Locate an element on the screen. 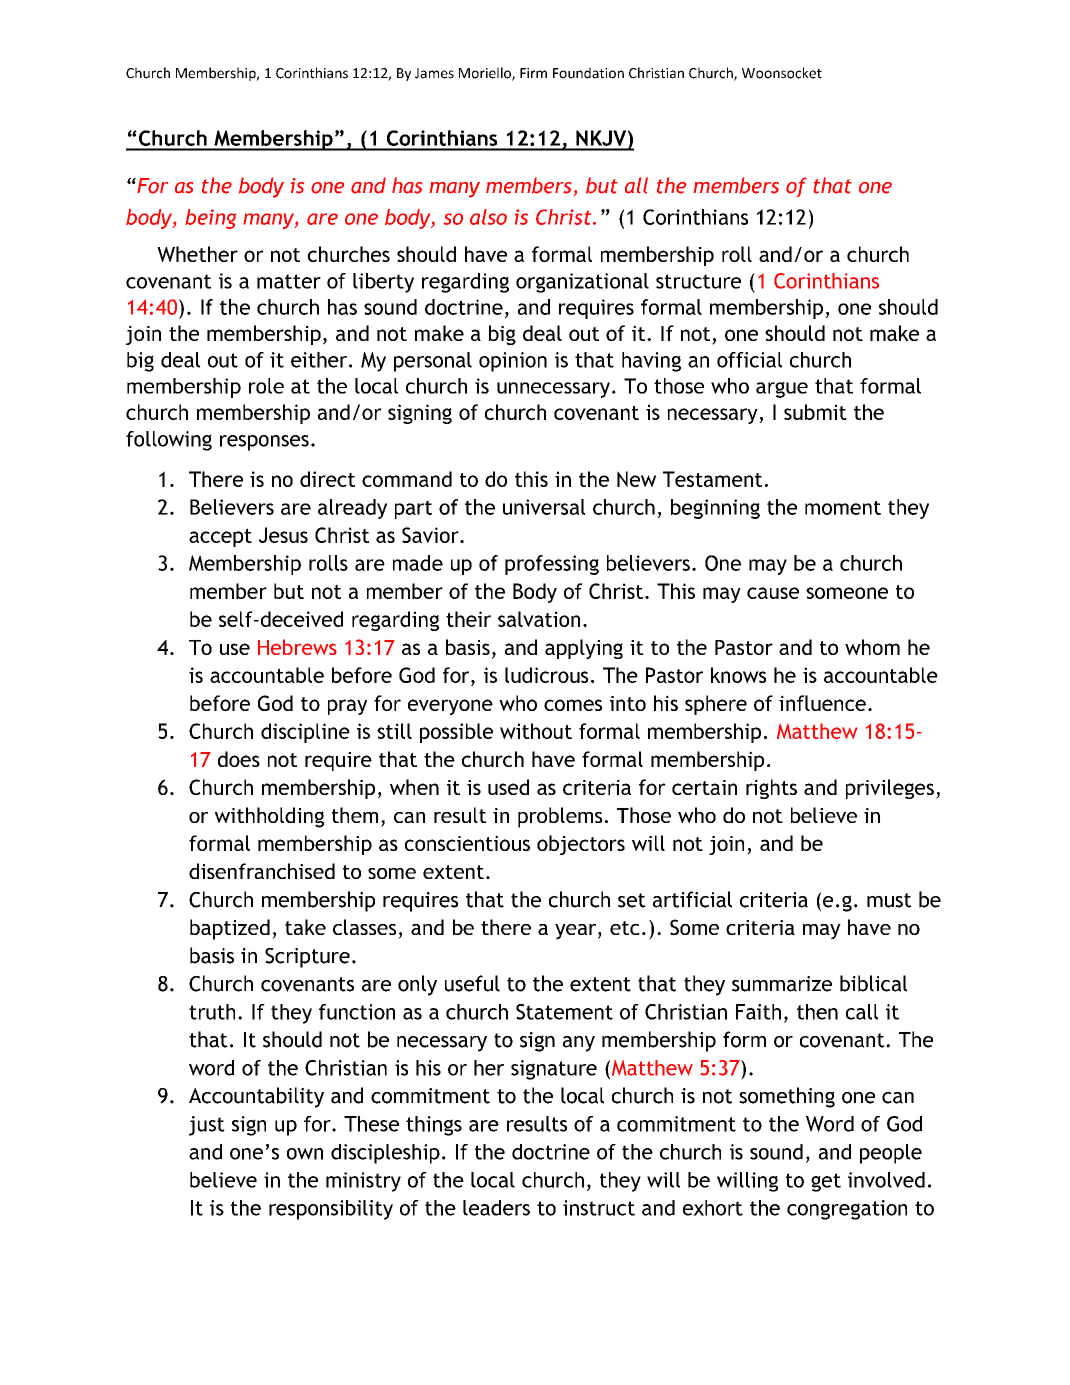 The image size is (1070, 1385). Hebrews is located at coordinates (297, 647).
